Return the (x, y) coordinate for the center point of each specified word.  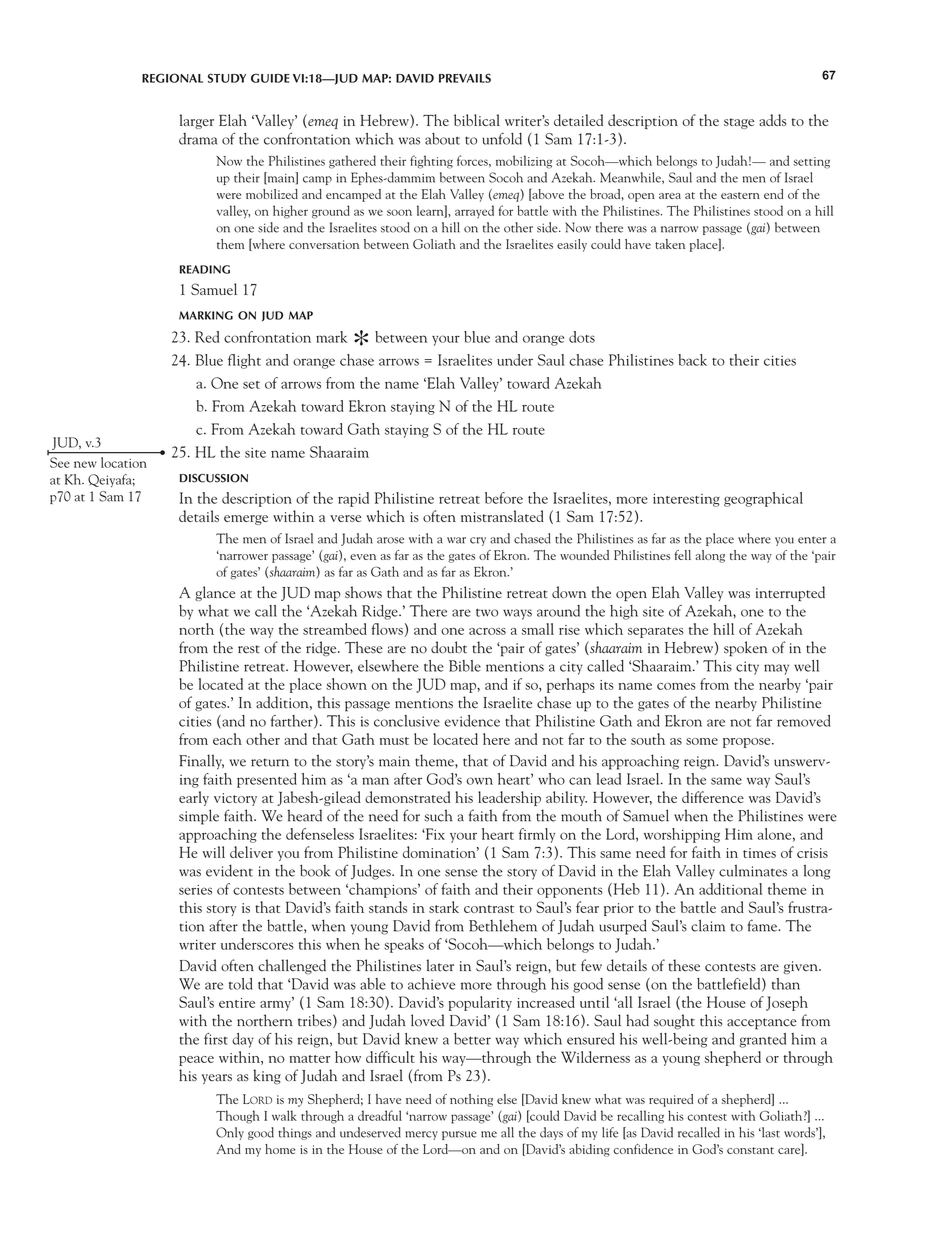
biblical (477, 120)
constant (750, 1150)
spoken (745, 649)
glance (215, 593)
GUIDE (270, 78)
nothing (471, 1100)
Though (238, 1117)
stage (739, 123)
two (487, 612)
